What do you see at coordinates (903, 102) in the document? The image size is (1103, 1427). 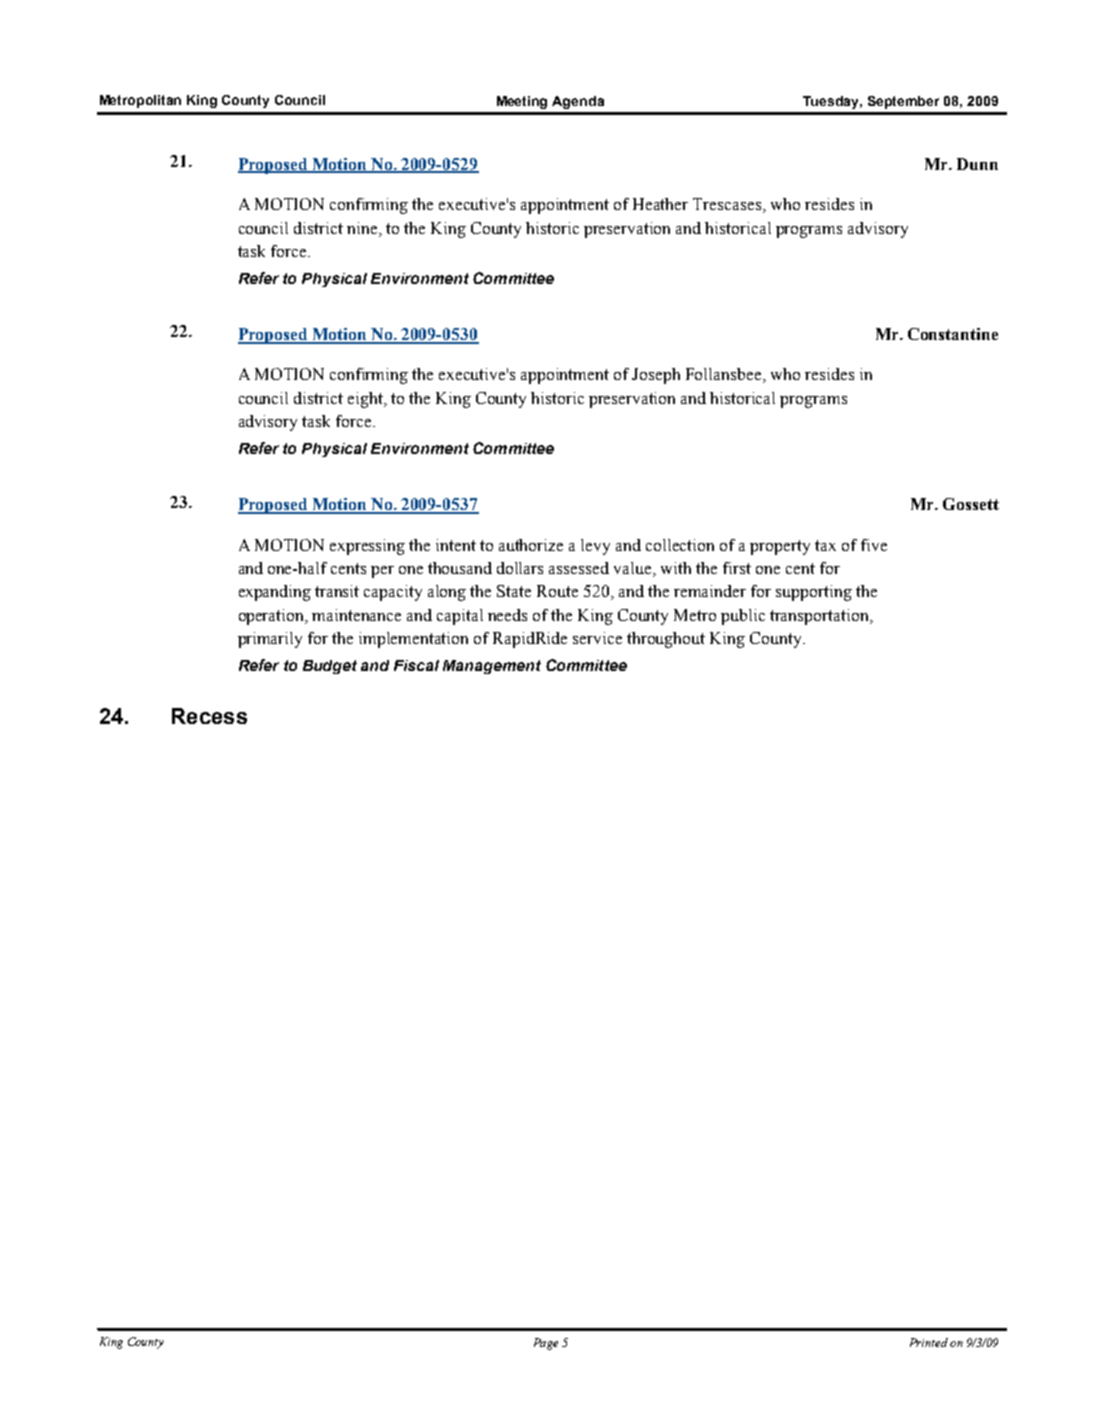 I see `September` at bounding box center [903, 102].
